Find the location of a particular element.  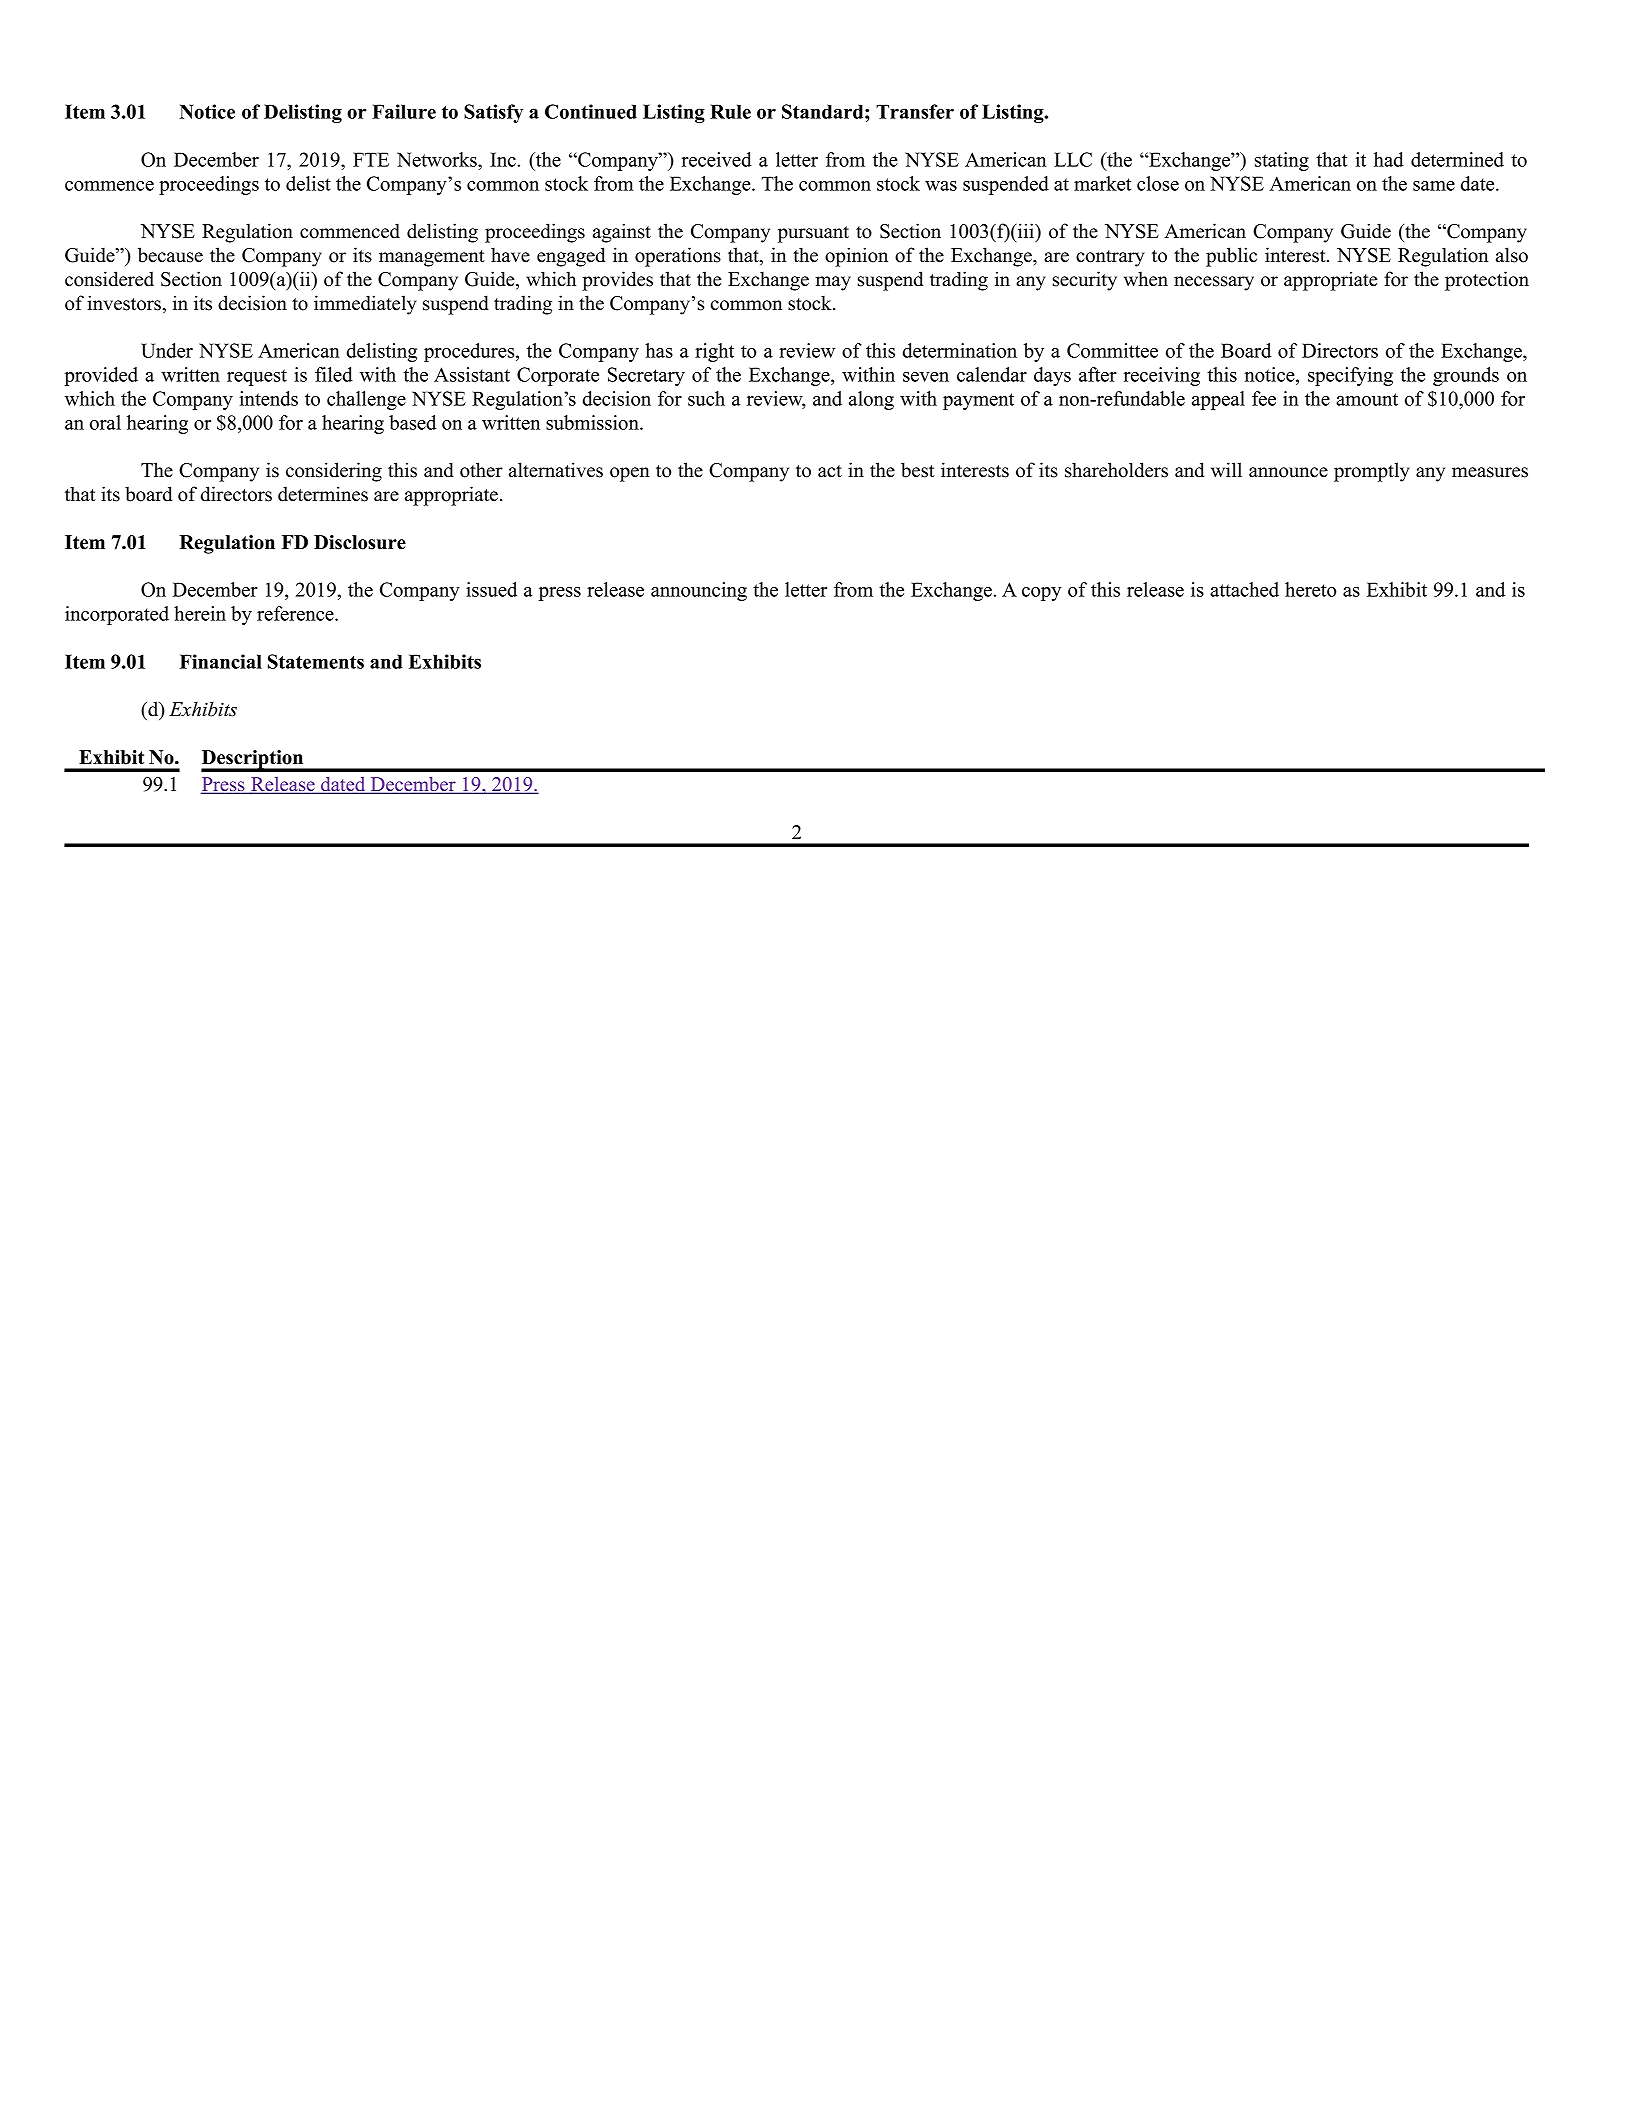

may is located at coordinates (833, 283).
